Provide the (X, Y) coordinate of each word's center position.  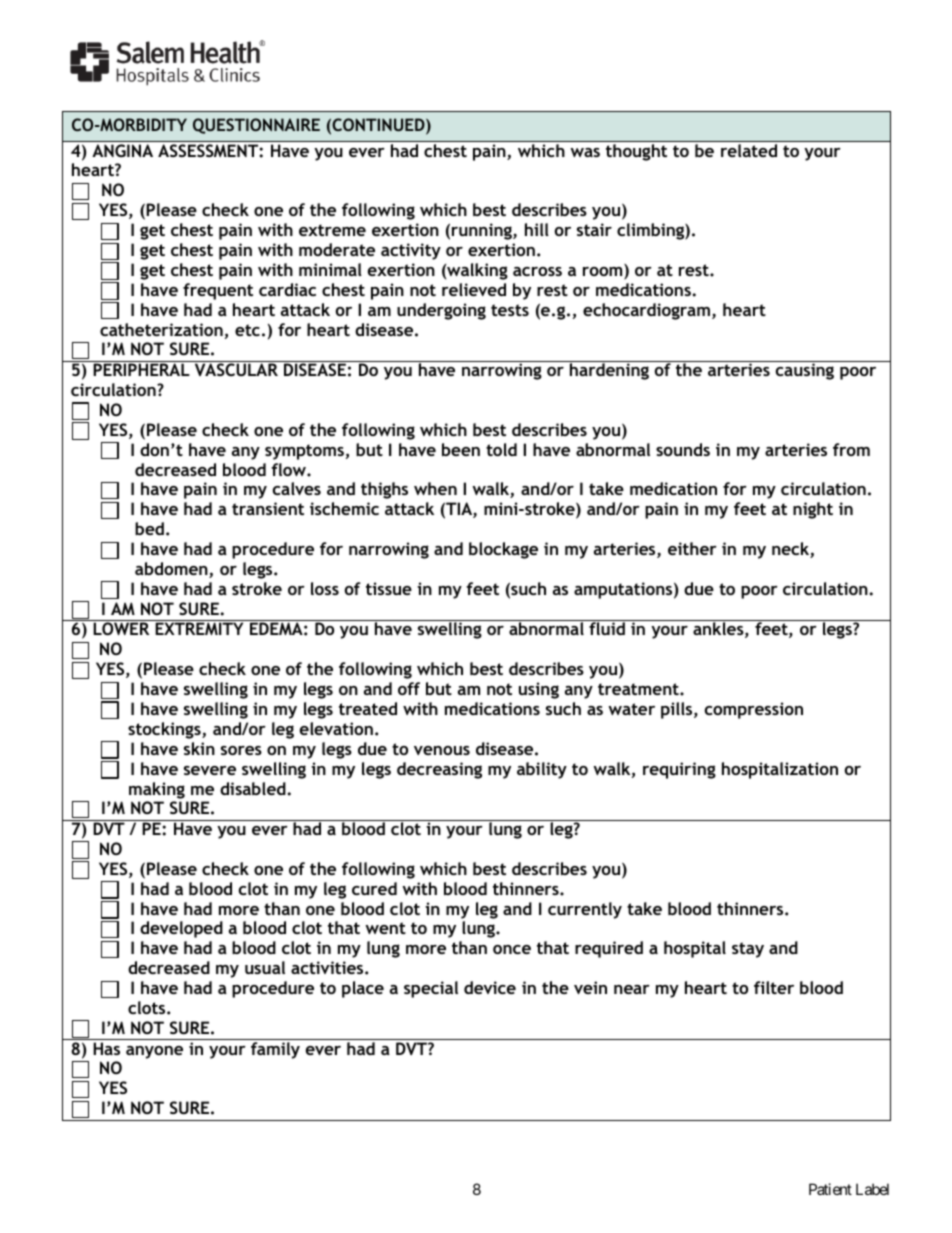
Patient (830, 1189)
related (749, 150)
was (585, 152)
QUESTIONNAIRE (256, 126)
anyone (154, 1052)
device (490, 987)
